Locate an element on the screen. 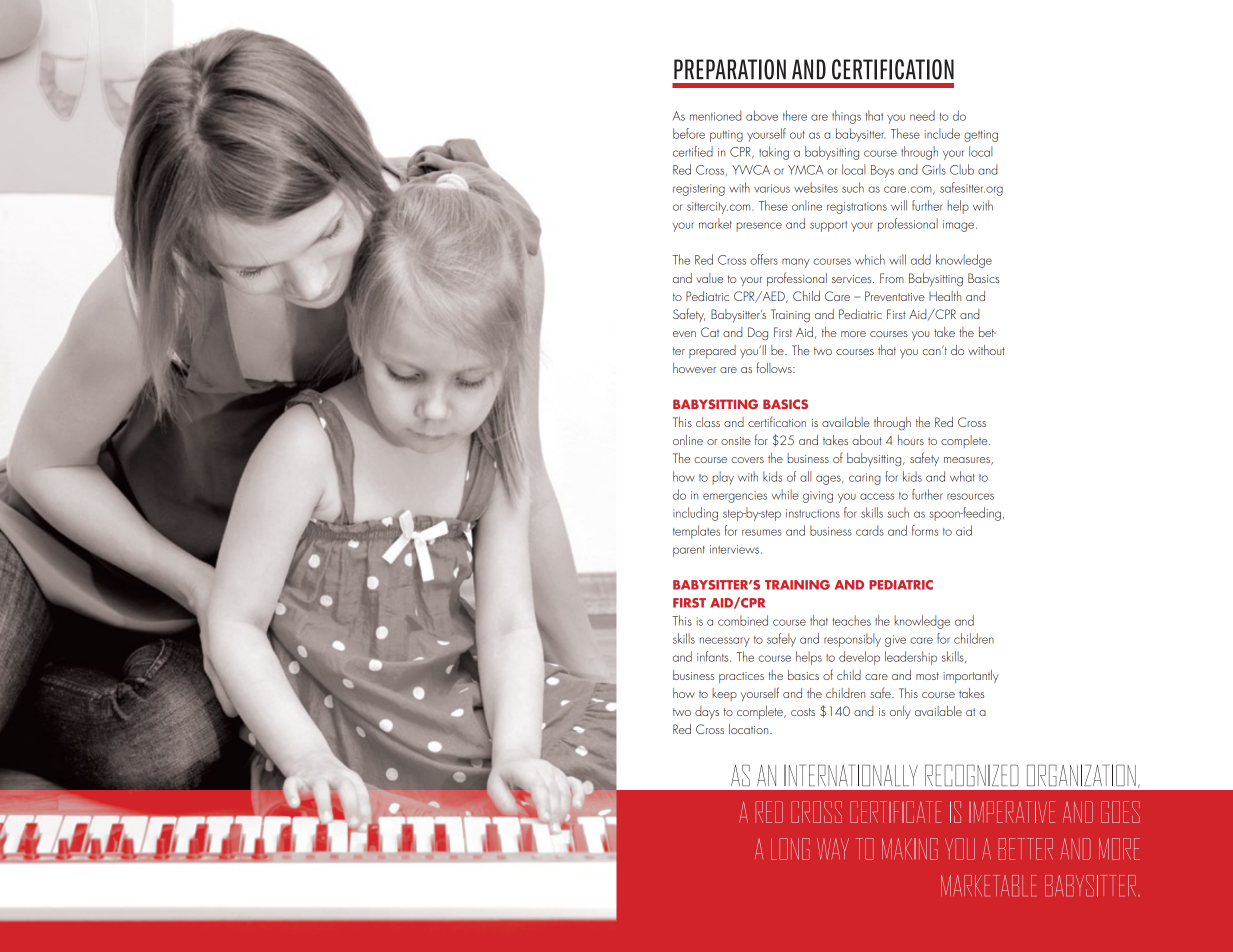  measures is located at coordinates (968, 461).
